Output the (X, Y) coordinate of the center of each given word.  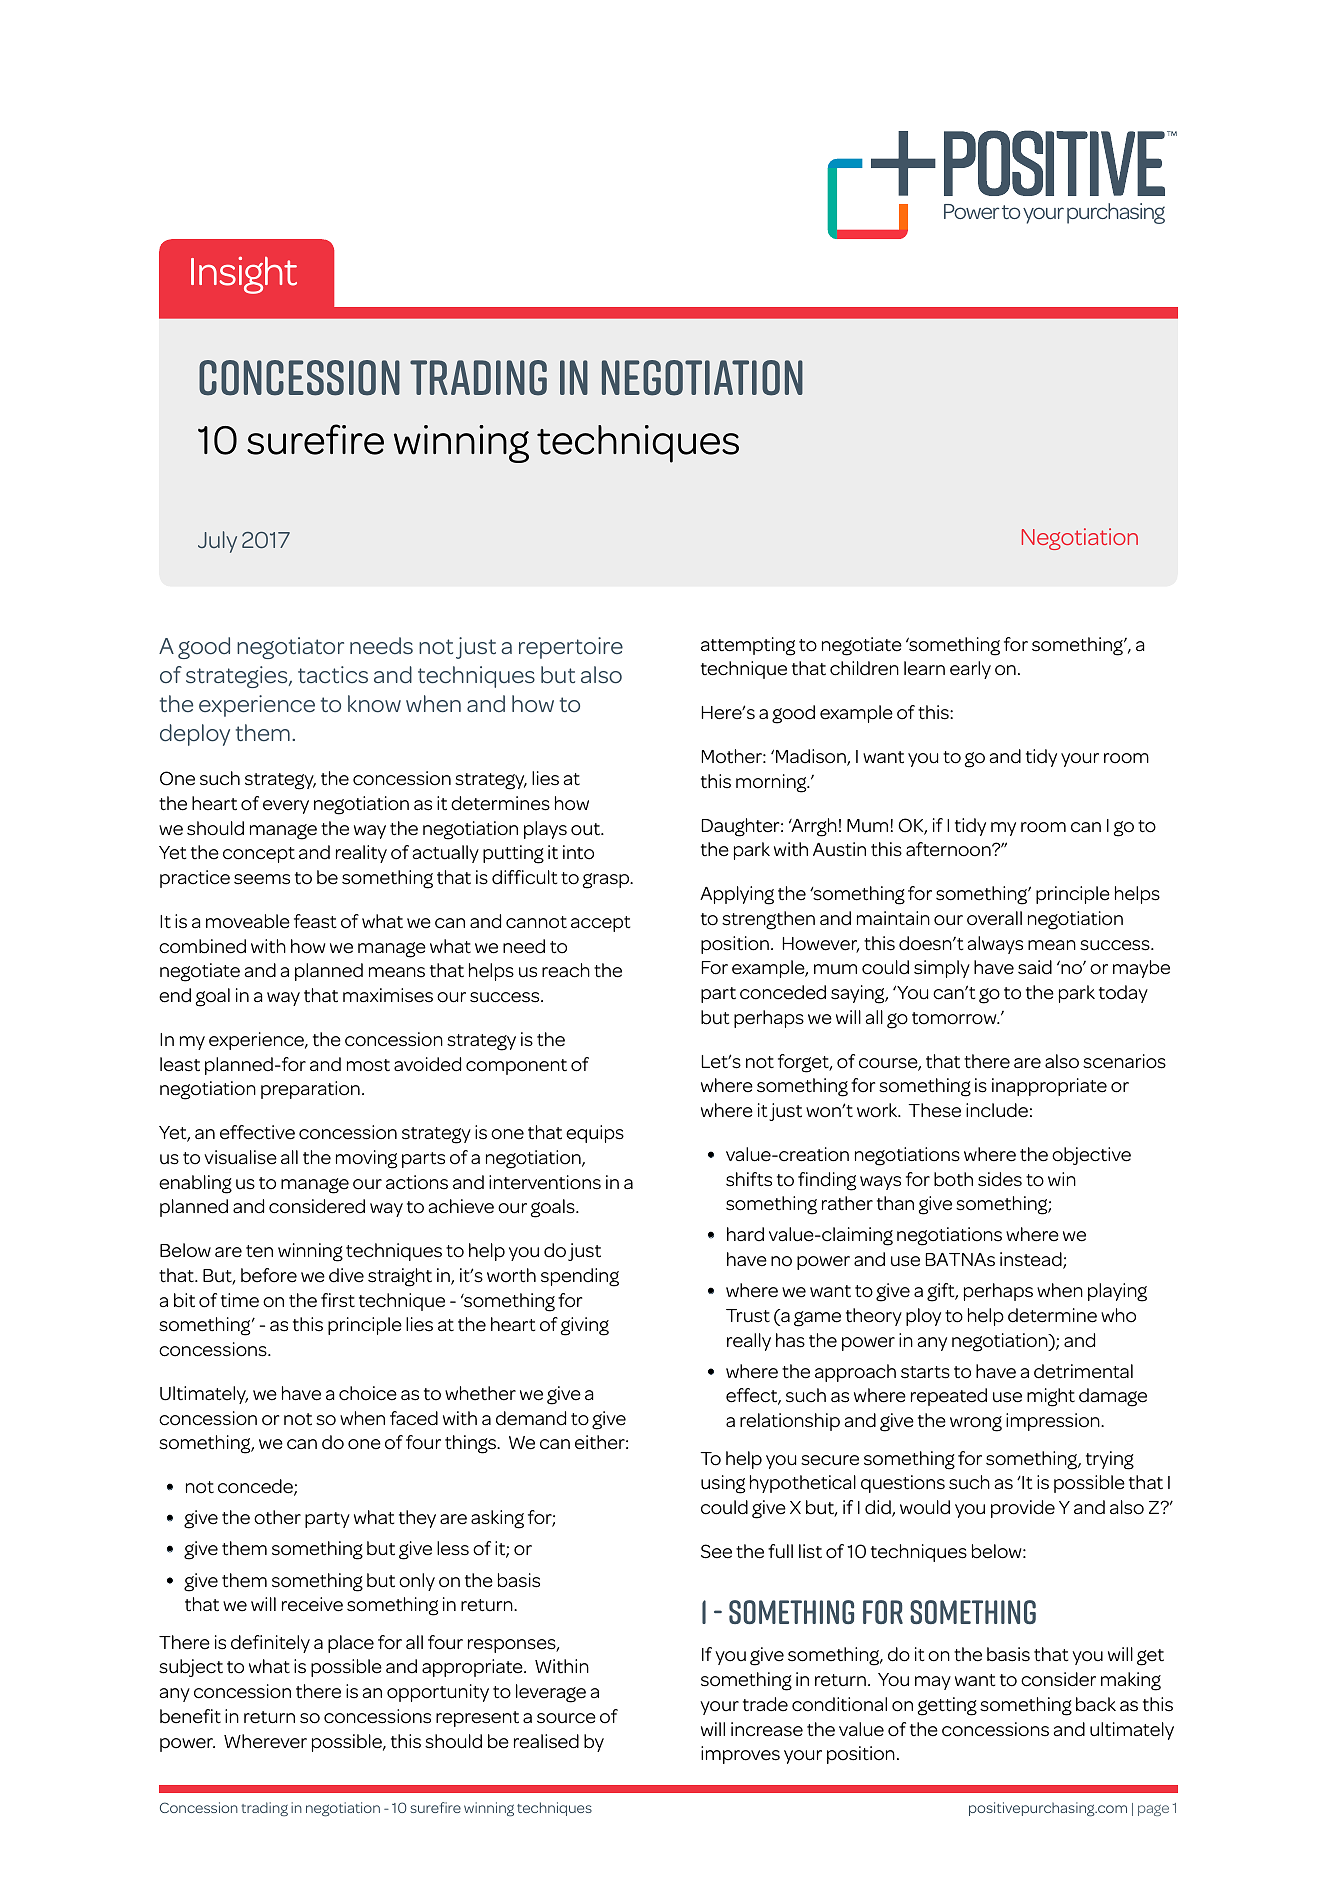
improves (740, 1755)
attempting (748, 646)
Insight (244, 275)
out (586, 829)
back (1096, 1704)
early (970, 670)
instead (1032, 1260)
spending (580, 1277)
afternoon (949, 849)
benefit (190, 1716)
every (286, 807)
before (269, 1275)
